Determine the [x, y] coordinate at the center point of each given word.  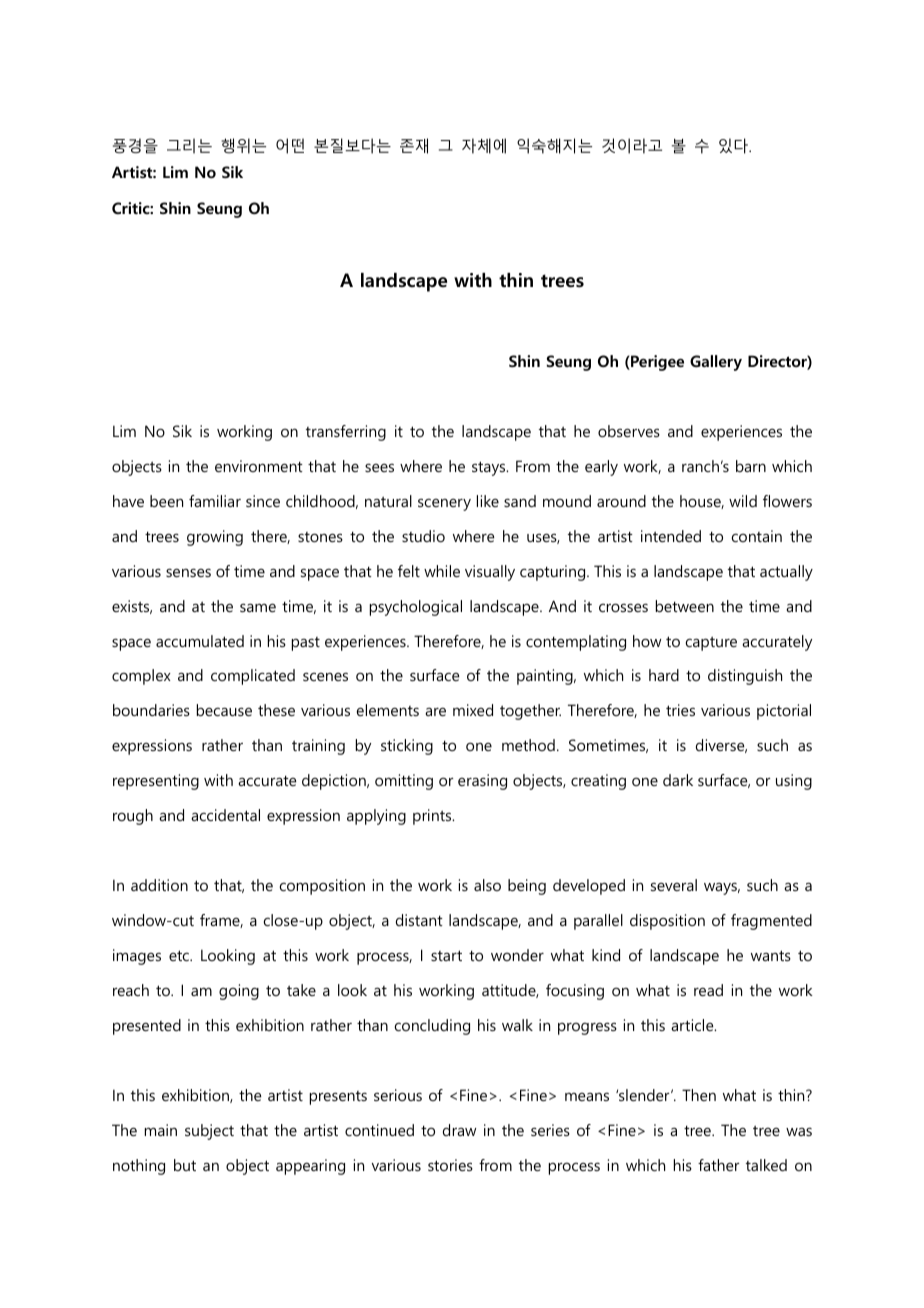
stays [490, 468]
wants [771, 955]
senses [188, 572]
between [685, 606]
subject [209, 1132]
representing [156, 782]
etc [180, 955]
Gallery [716, 363]
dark [678, 780]
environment [259, 466]
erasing [482, 782]
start [446, 955]
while [442, 571]
